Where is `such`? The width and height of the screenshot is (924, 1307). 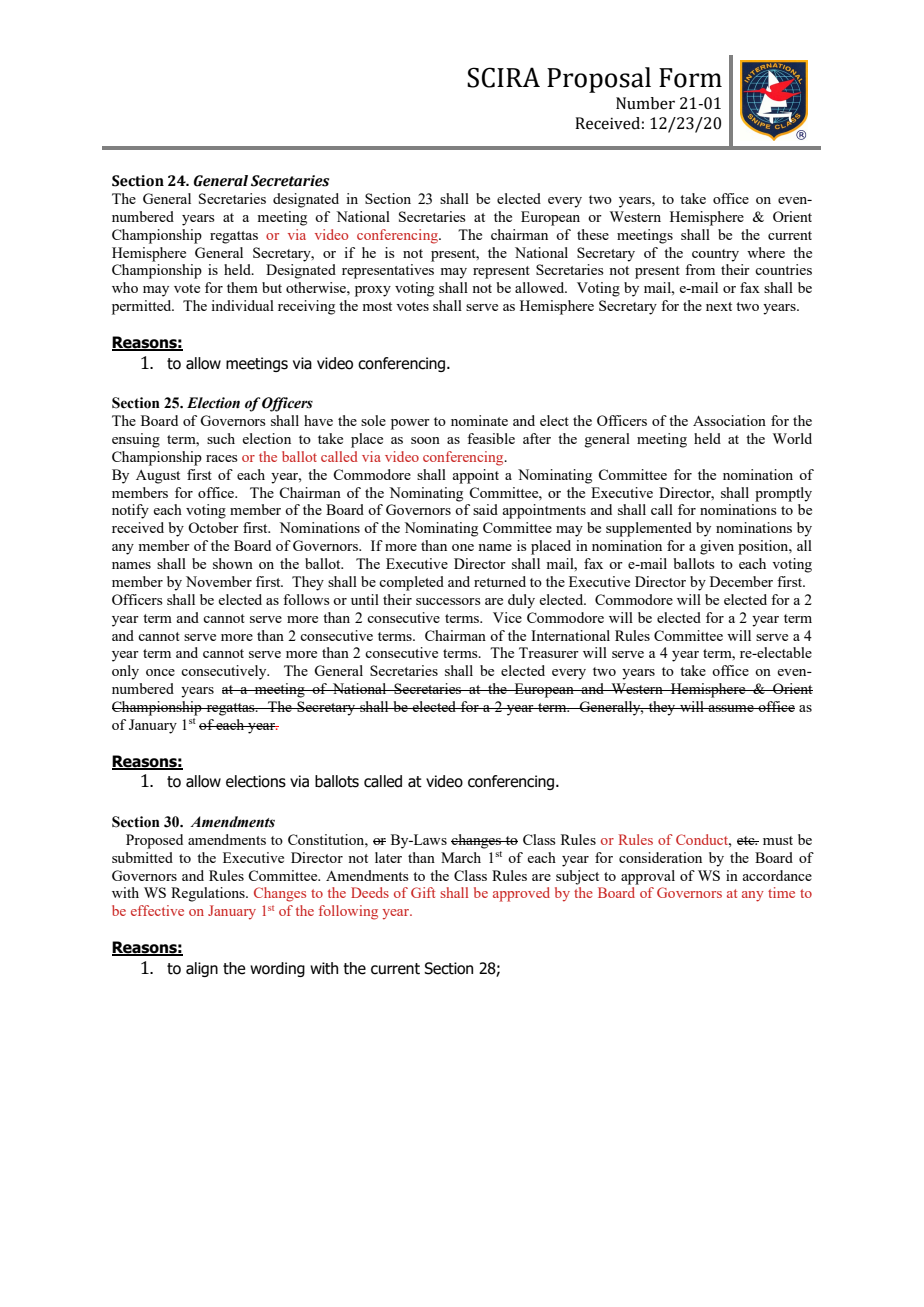
such is located at coordinates (221, 438).
